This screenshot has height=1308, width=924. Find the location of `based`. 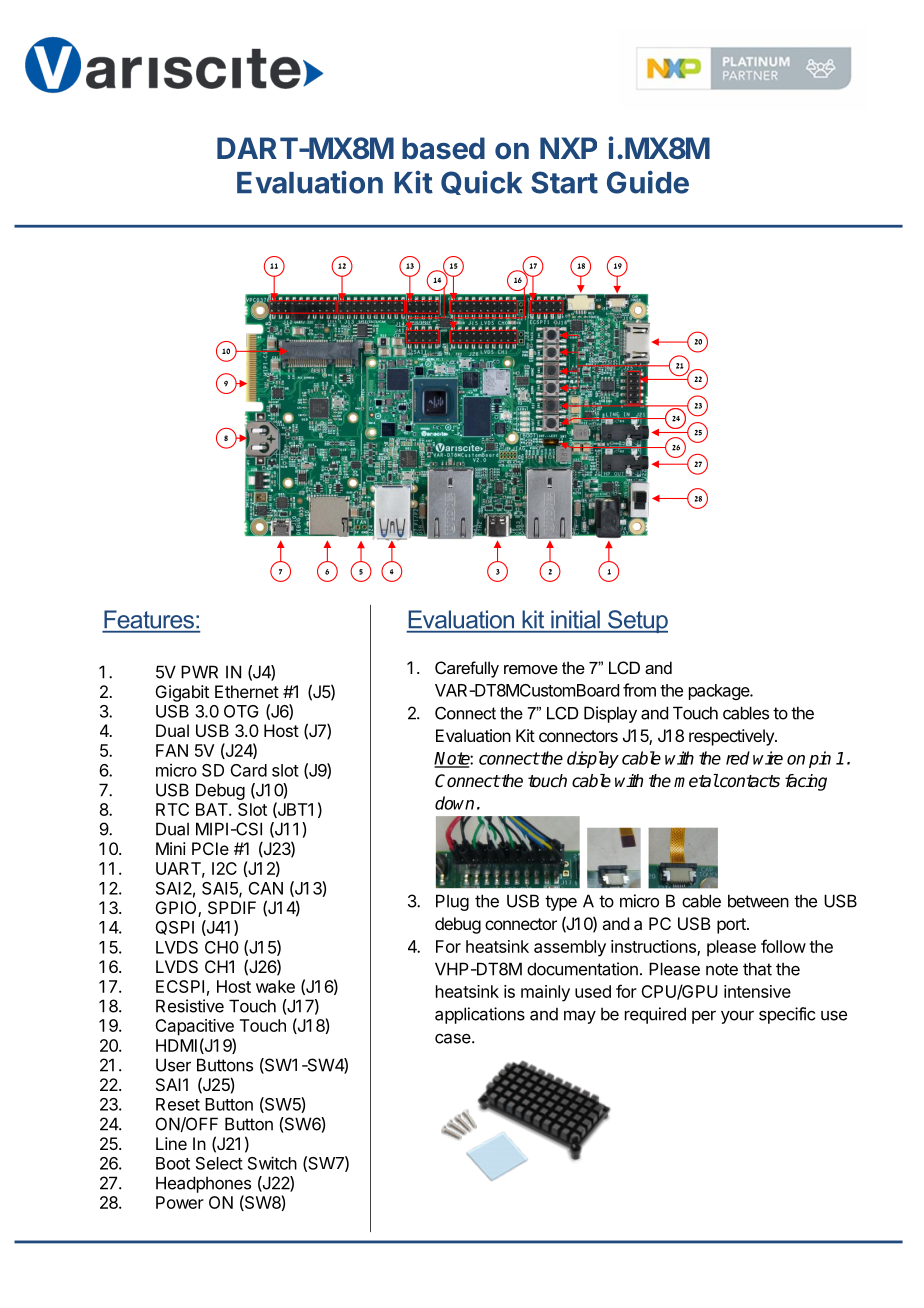

based is located at coordinates (443, 148).
